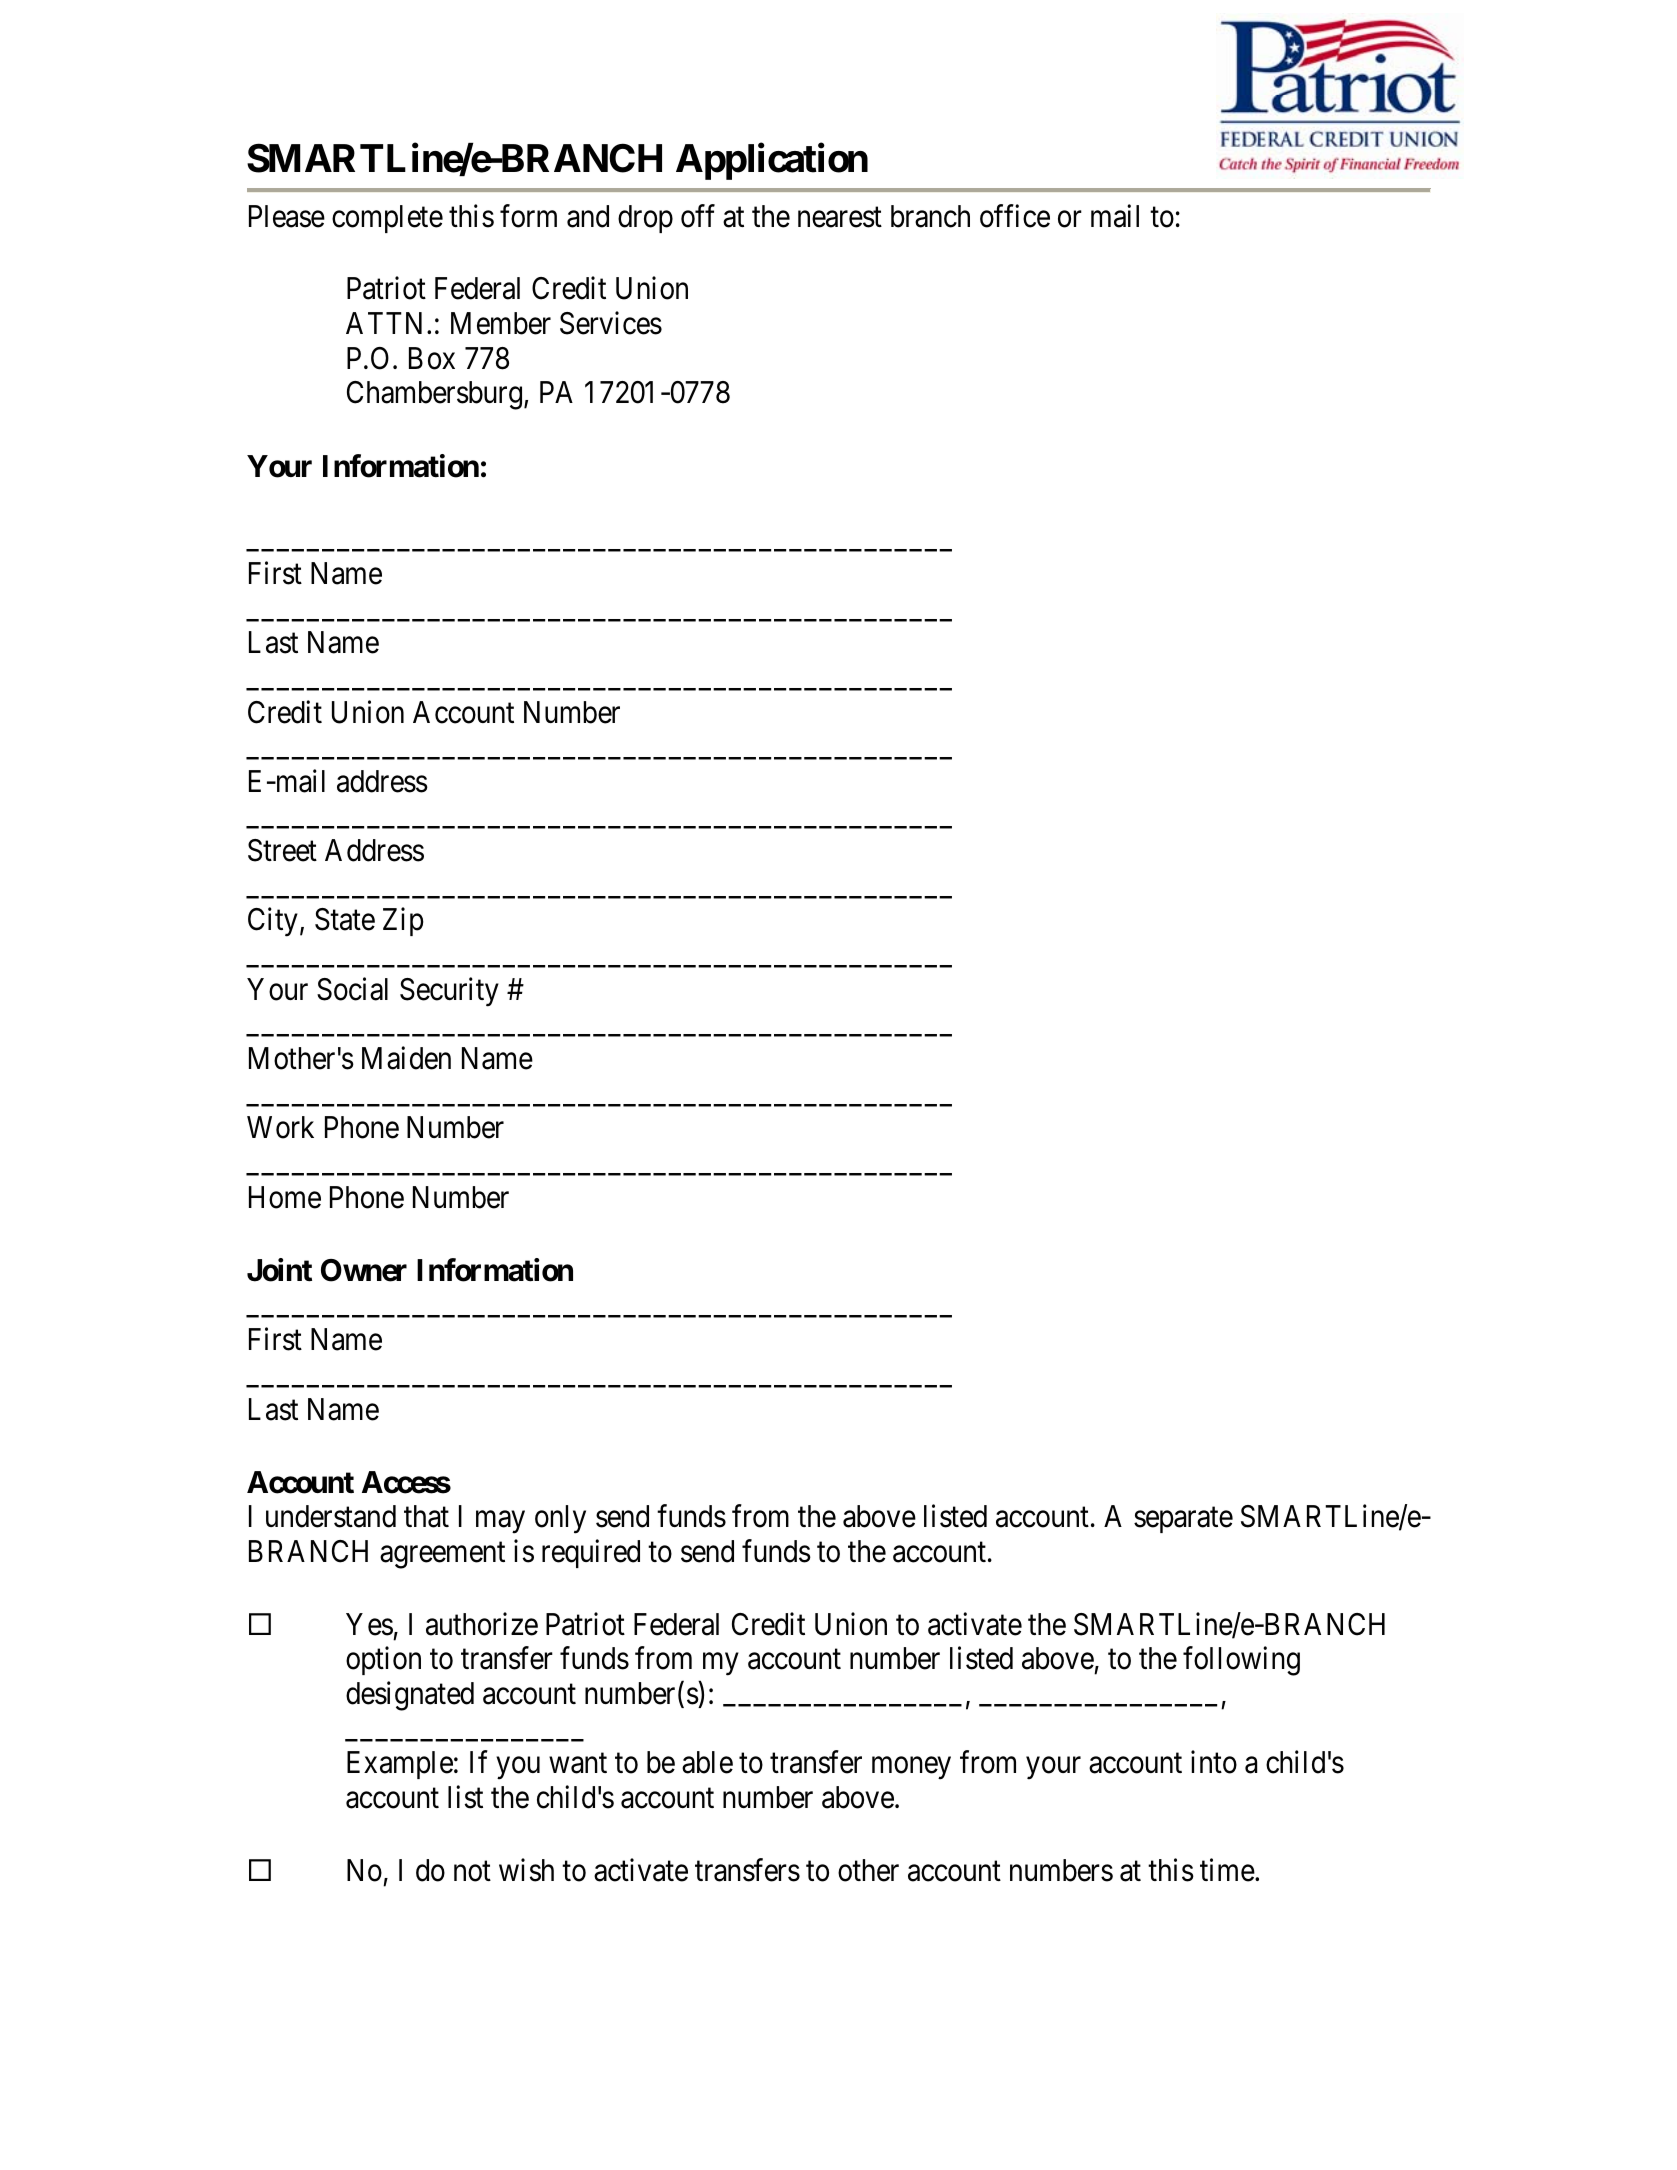  I want to click on complete, so click(387, 219).
